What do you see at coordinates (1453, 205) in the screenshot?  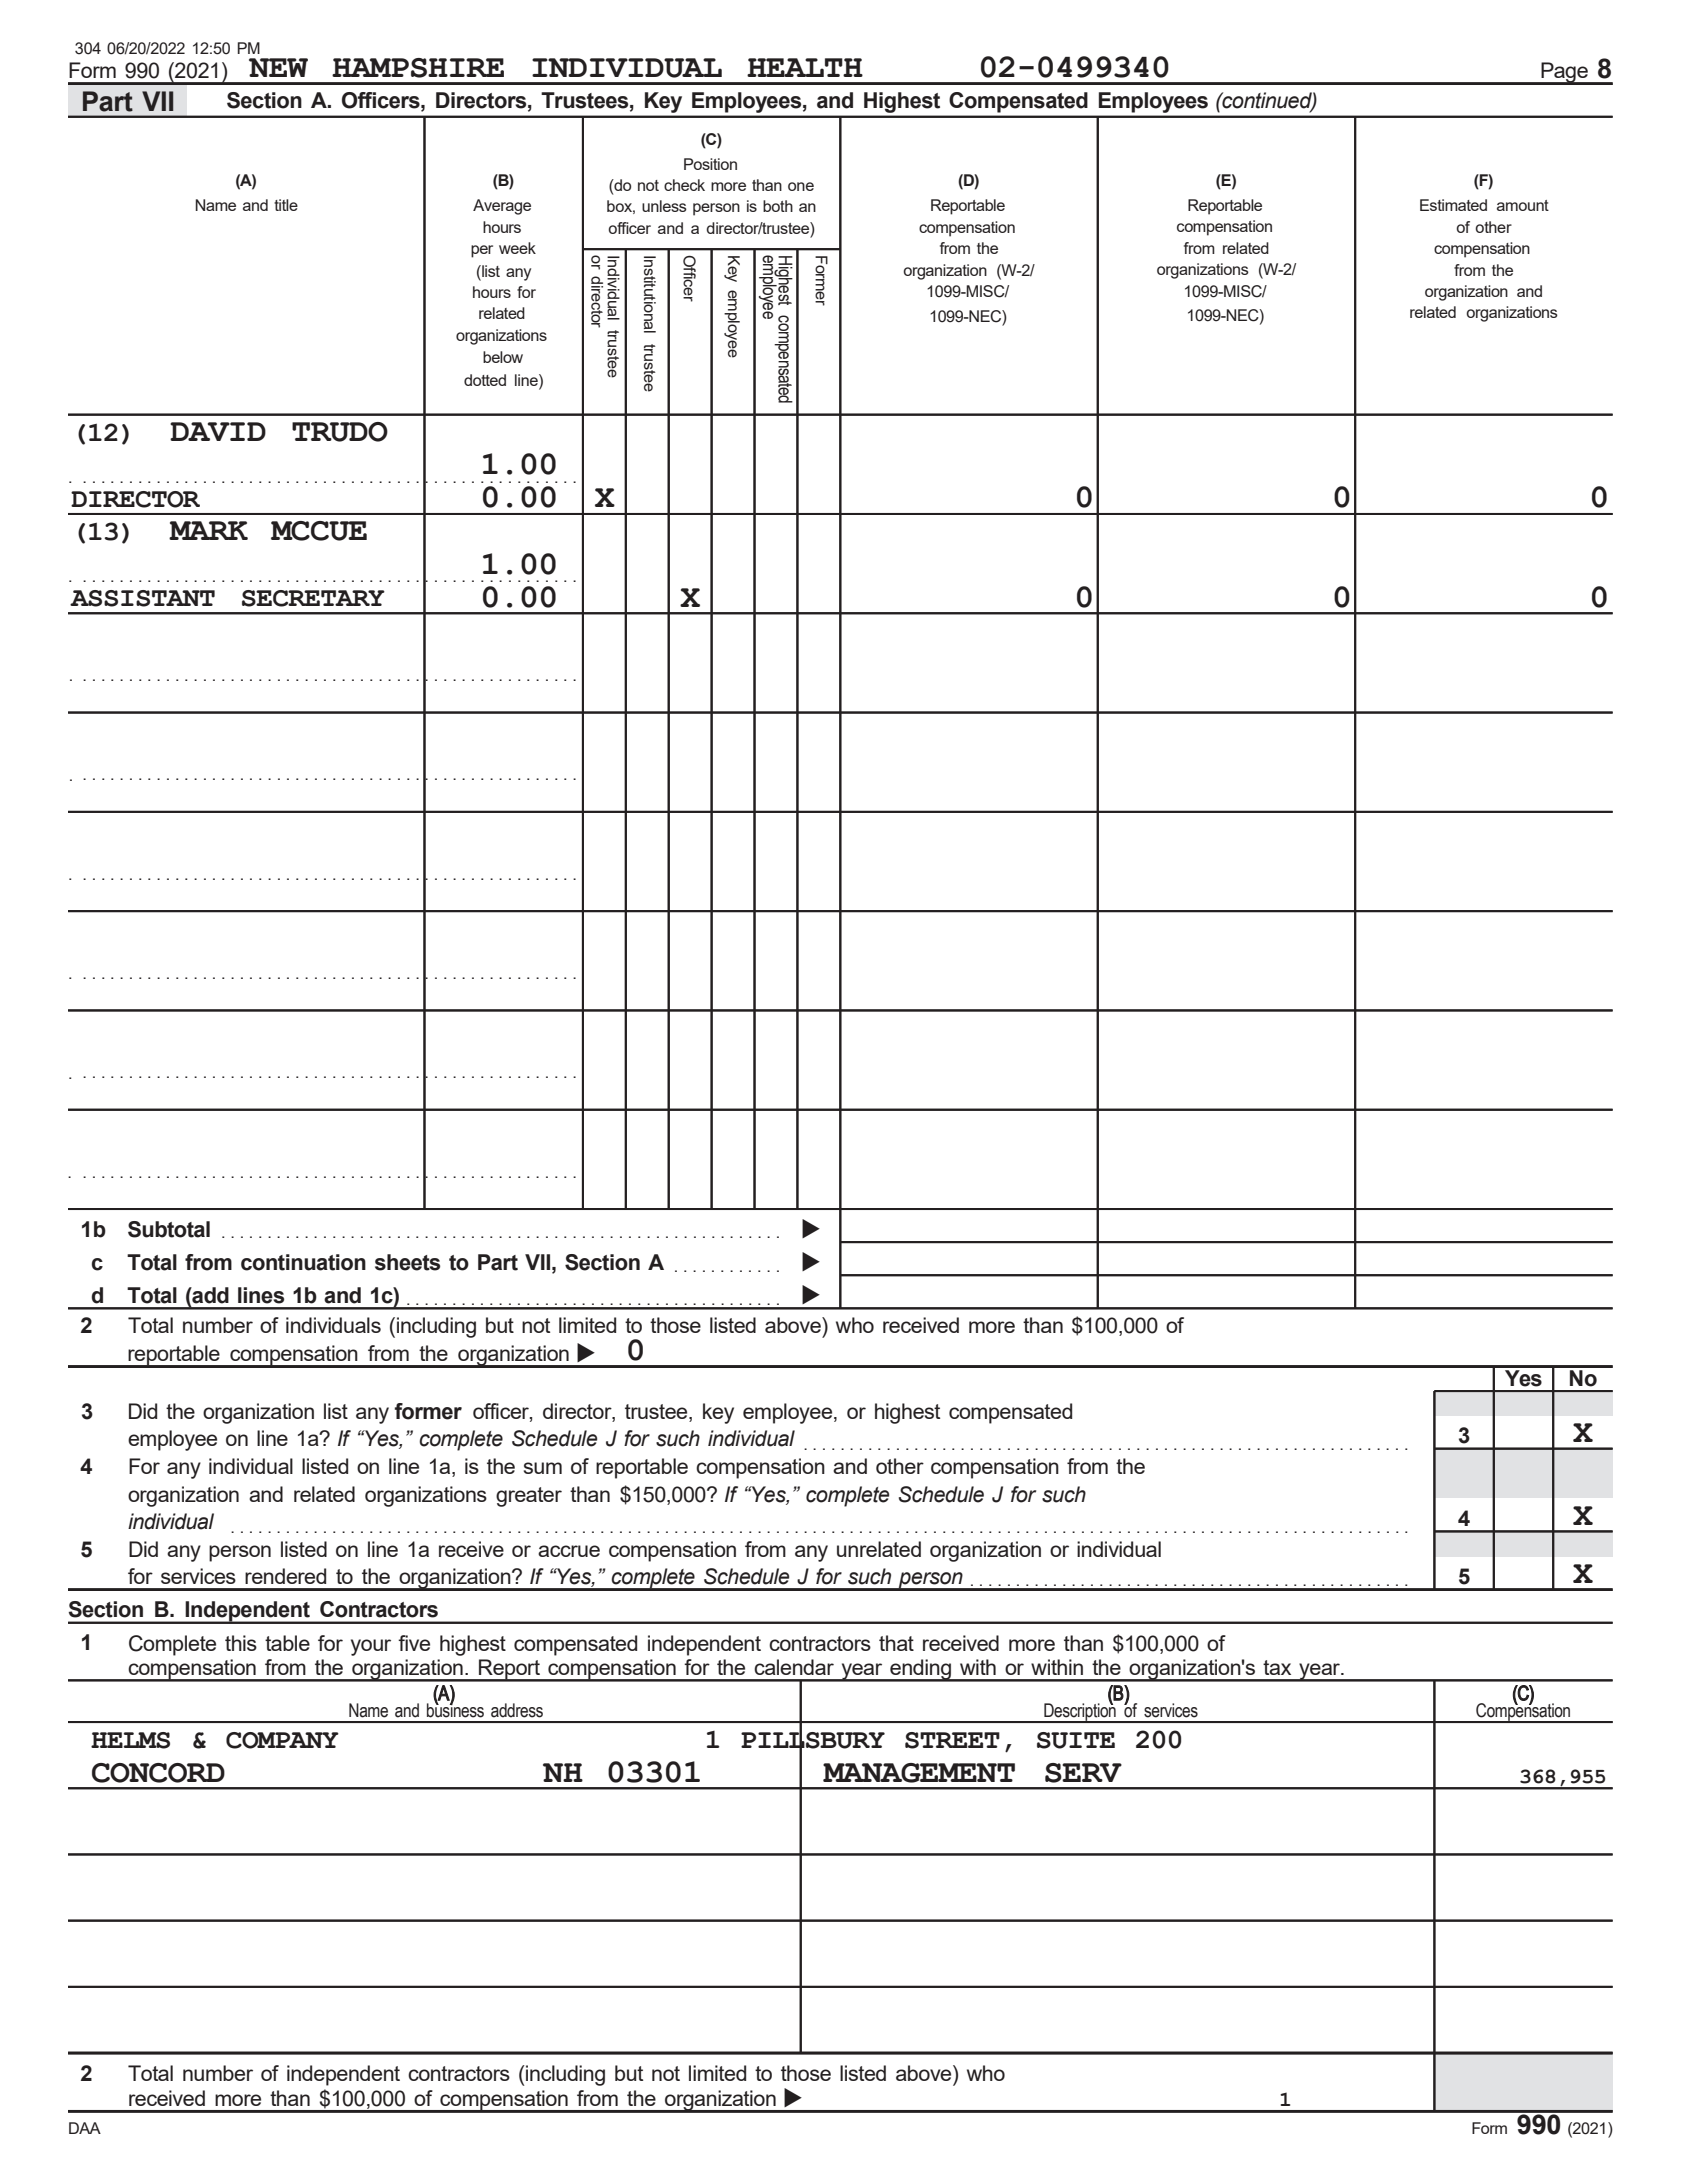 I see `Estimated` at bounding box center [1453, 205].
